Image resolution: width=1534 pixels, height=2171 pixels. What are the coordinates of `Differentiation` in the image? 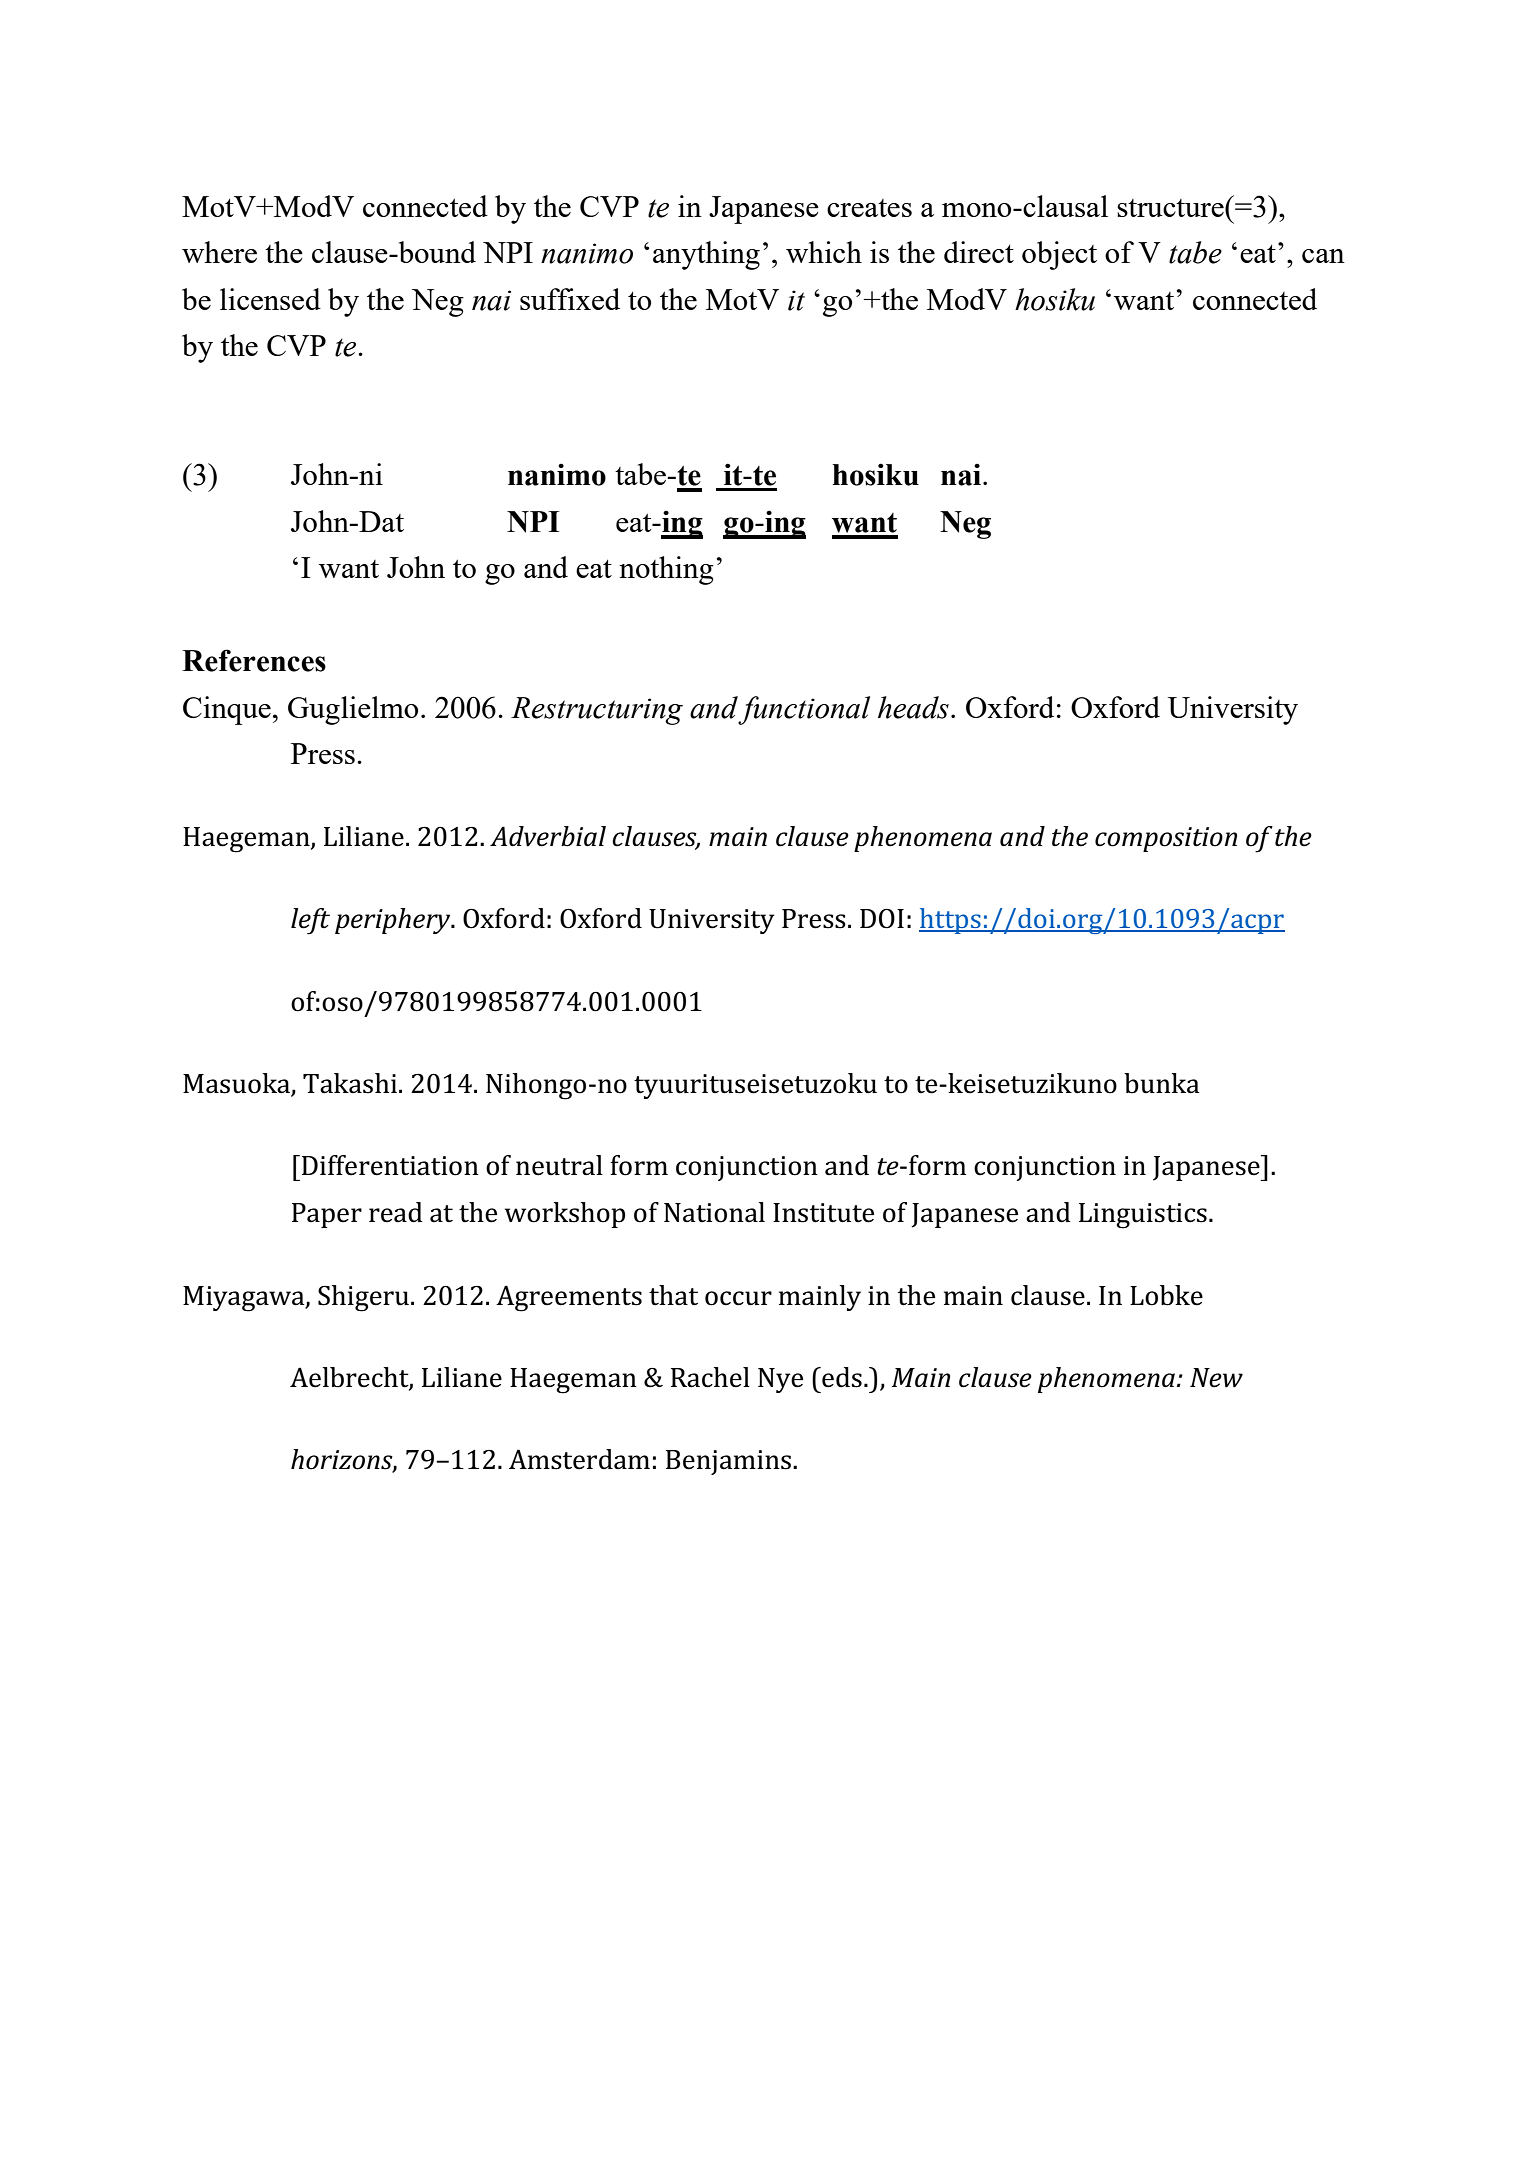 It's located at (390, 1165).
